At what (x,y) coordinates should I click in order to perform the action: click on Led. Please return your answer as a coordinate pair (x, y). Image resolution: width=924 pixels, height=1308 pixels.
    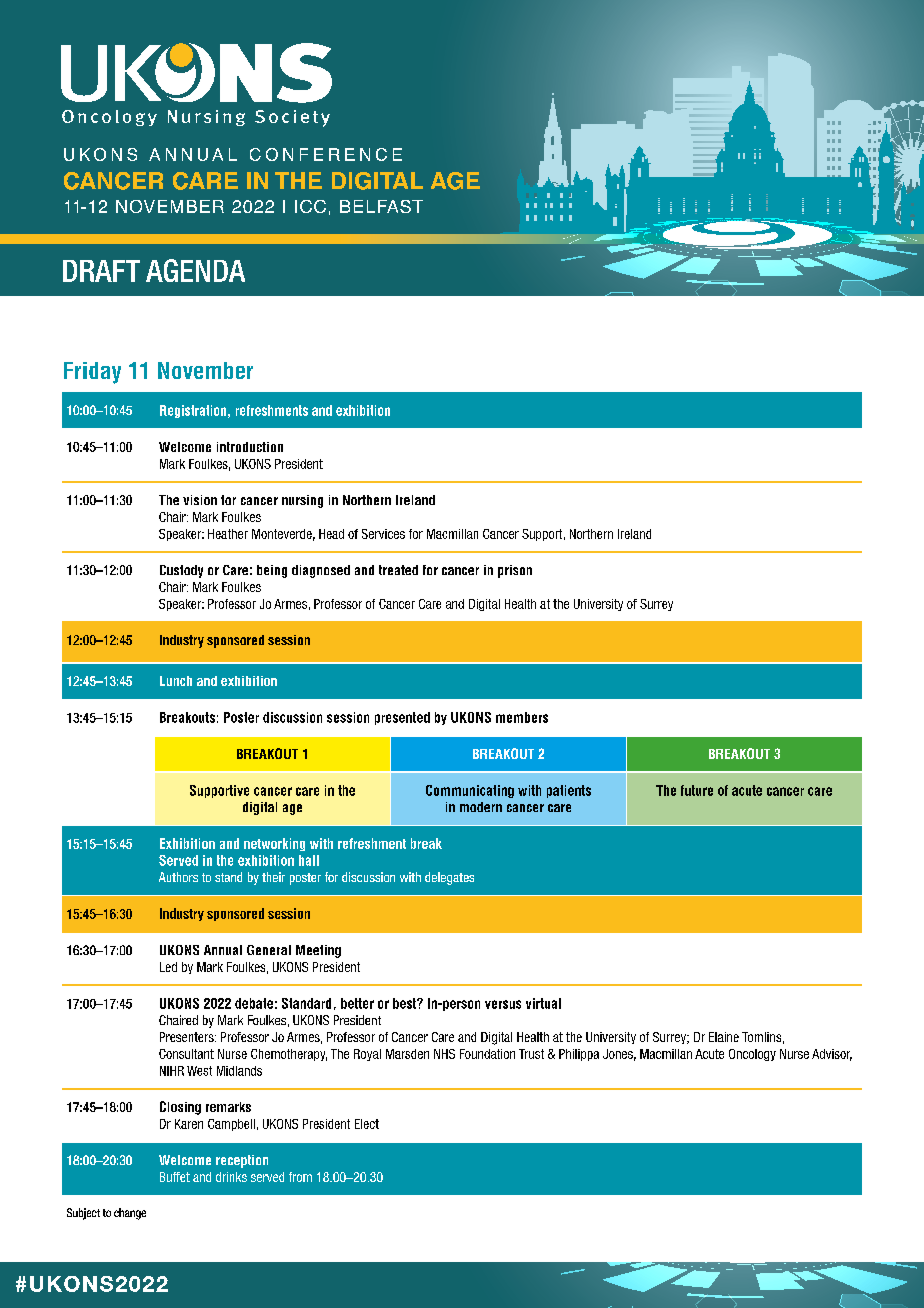
    Looking at the image, I should click on (168, 967).
